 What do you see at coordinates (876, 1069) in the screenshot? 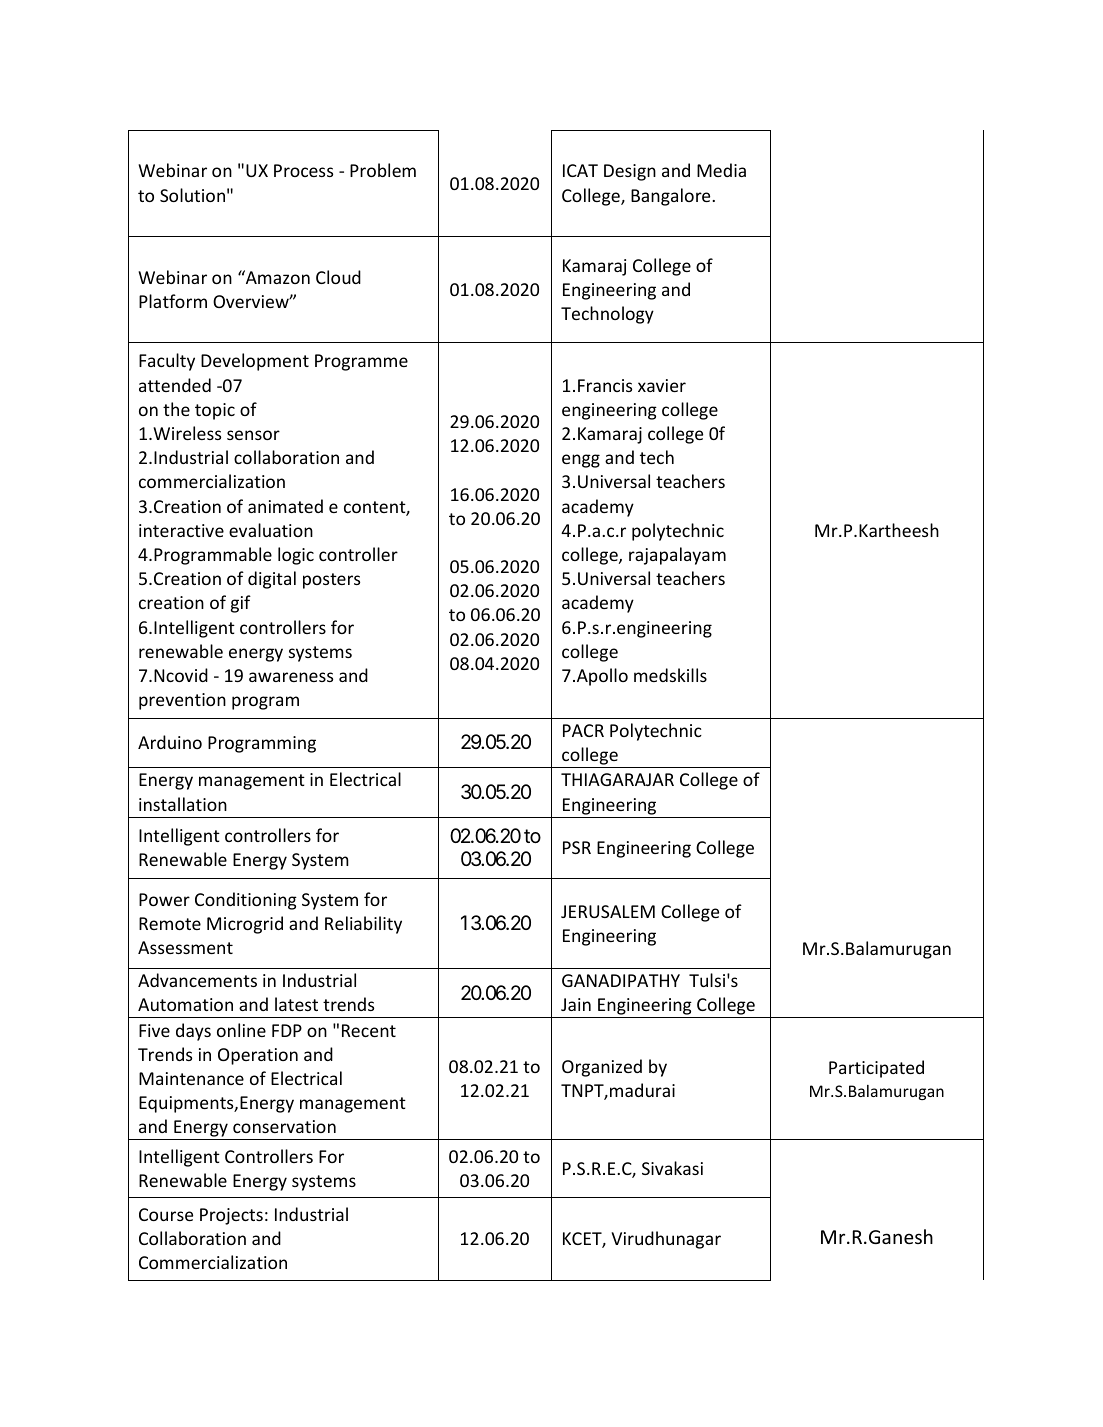
I see `Participated` at bounding box center [876, 1069].
